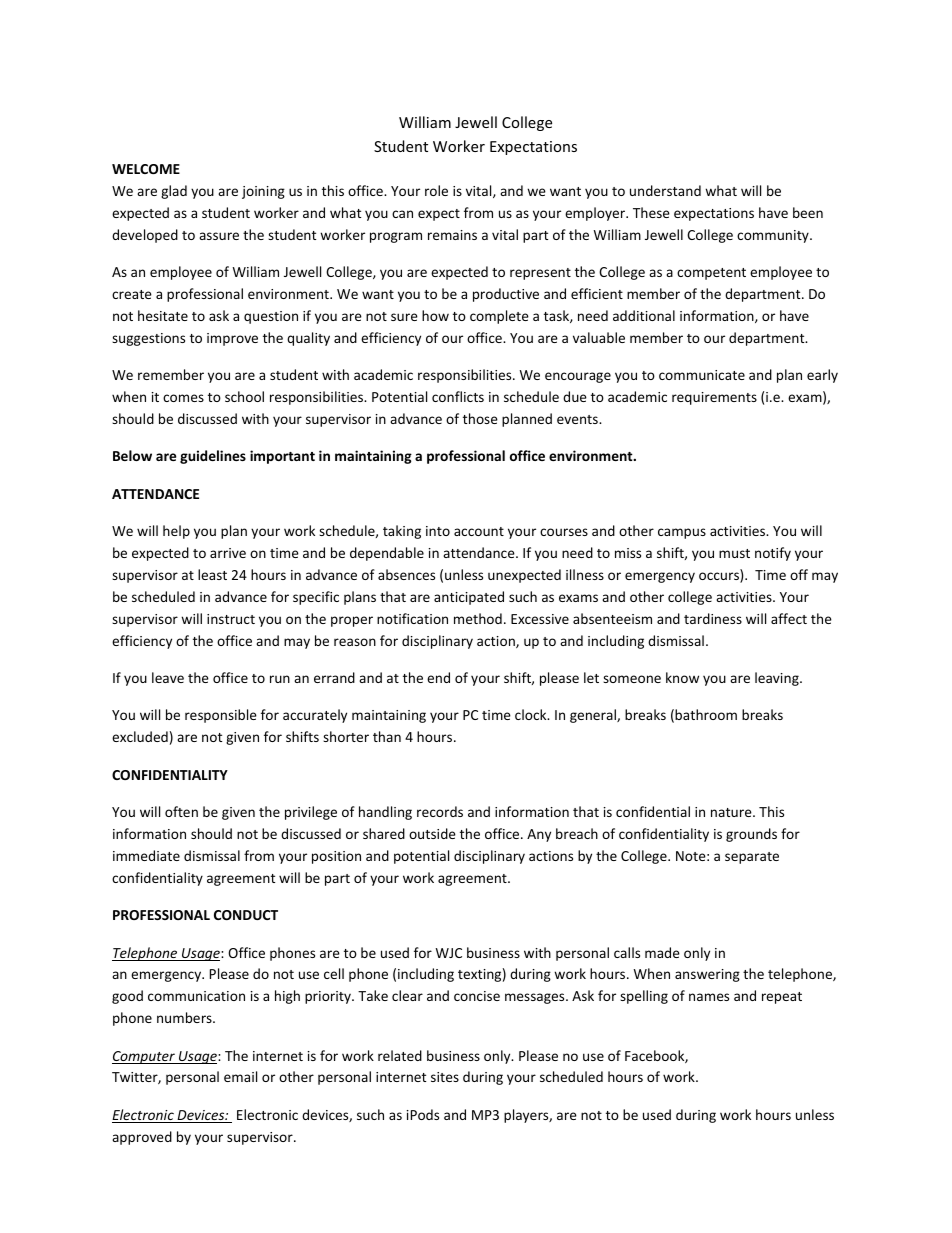 This page has height=1233, width=952. I want to click on answering, so click(707, 975).
